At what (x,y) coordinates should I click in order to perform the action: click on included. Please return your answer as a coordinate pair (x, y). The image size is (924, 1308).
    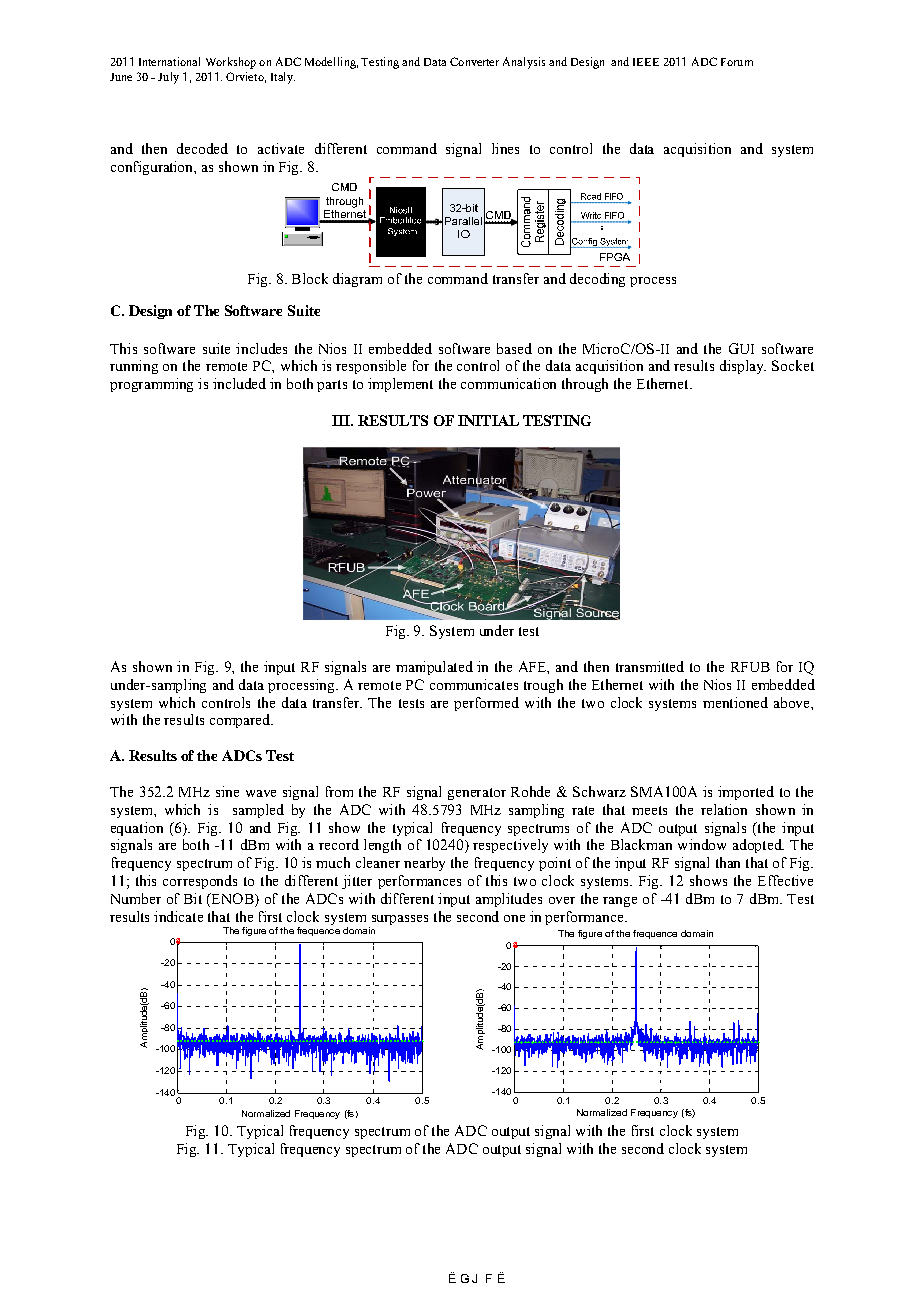
    Looking at the image, I should click on (239, 383).
